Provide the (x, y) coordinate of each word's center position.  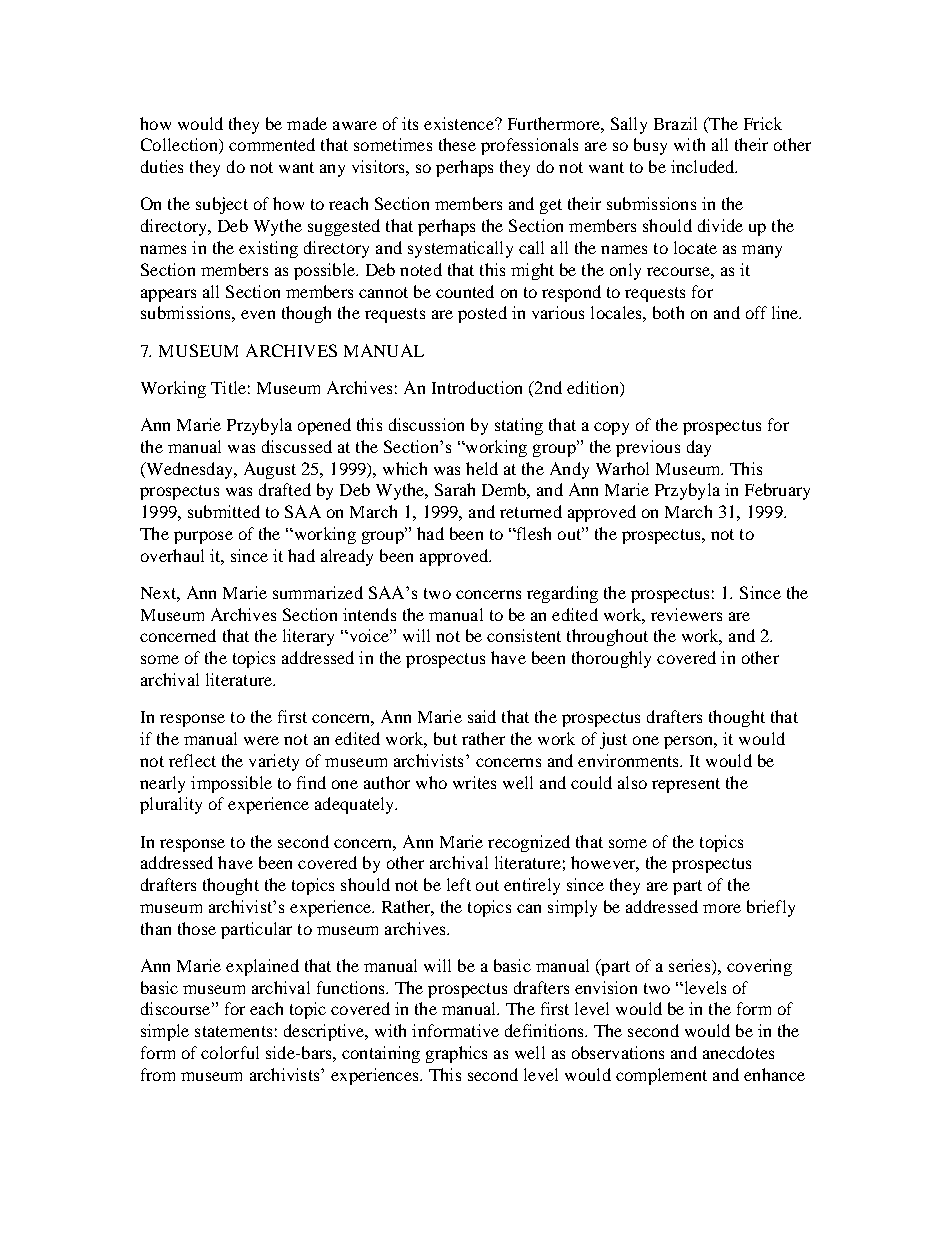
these (457, 144)
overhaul (172, 555)
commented (272, 144)
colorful (230, 1052)
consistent (524, 635)
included (704, 166)
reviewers (686, 614)
